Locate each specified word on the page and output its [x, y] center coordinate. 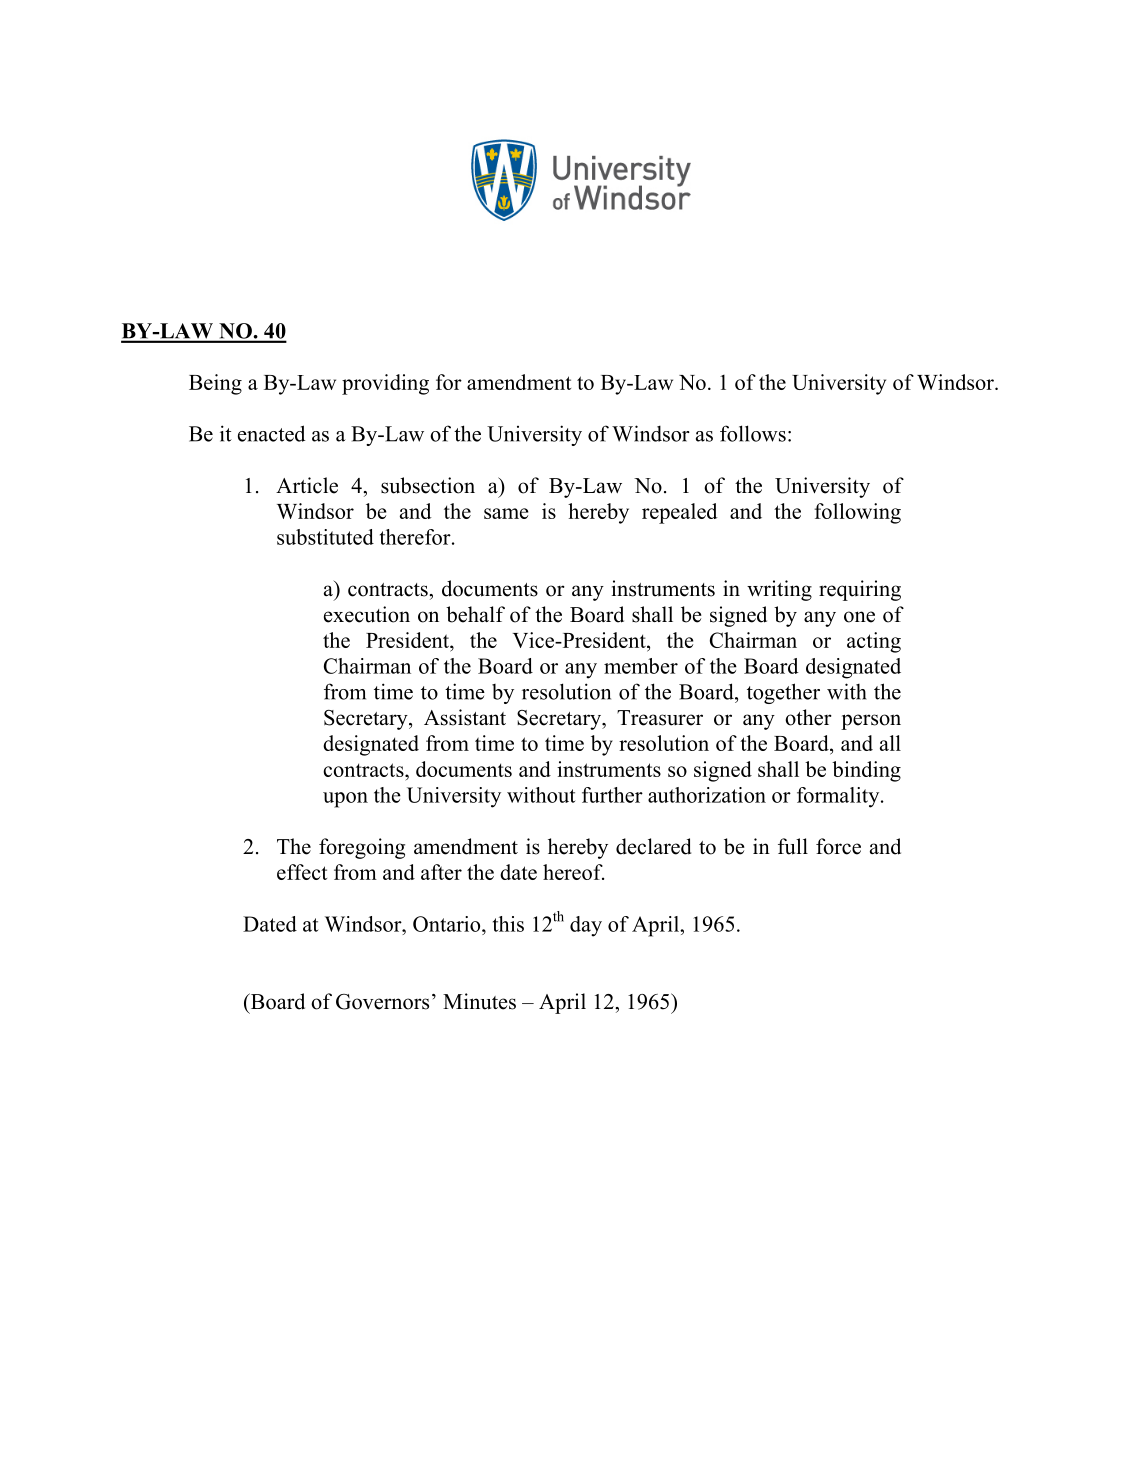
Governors [382, 1002]
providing [385, 384]
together [783, 693]
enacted [271, 433]
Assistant [465, 717]
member [641, 666]
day [586, 926]
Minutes [479, 1001]
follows [753, 433]
